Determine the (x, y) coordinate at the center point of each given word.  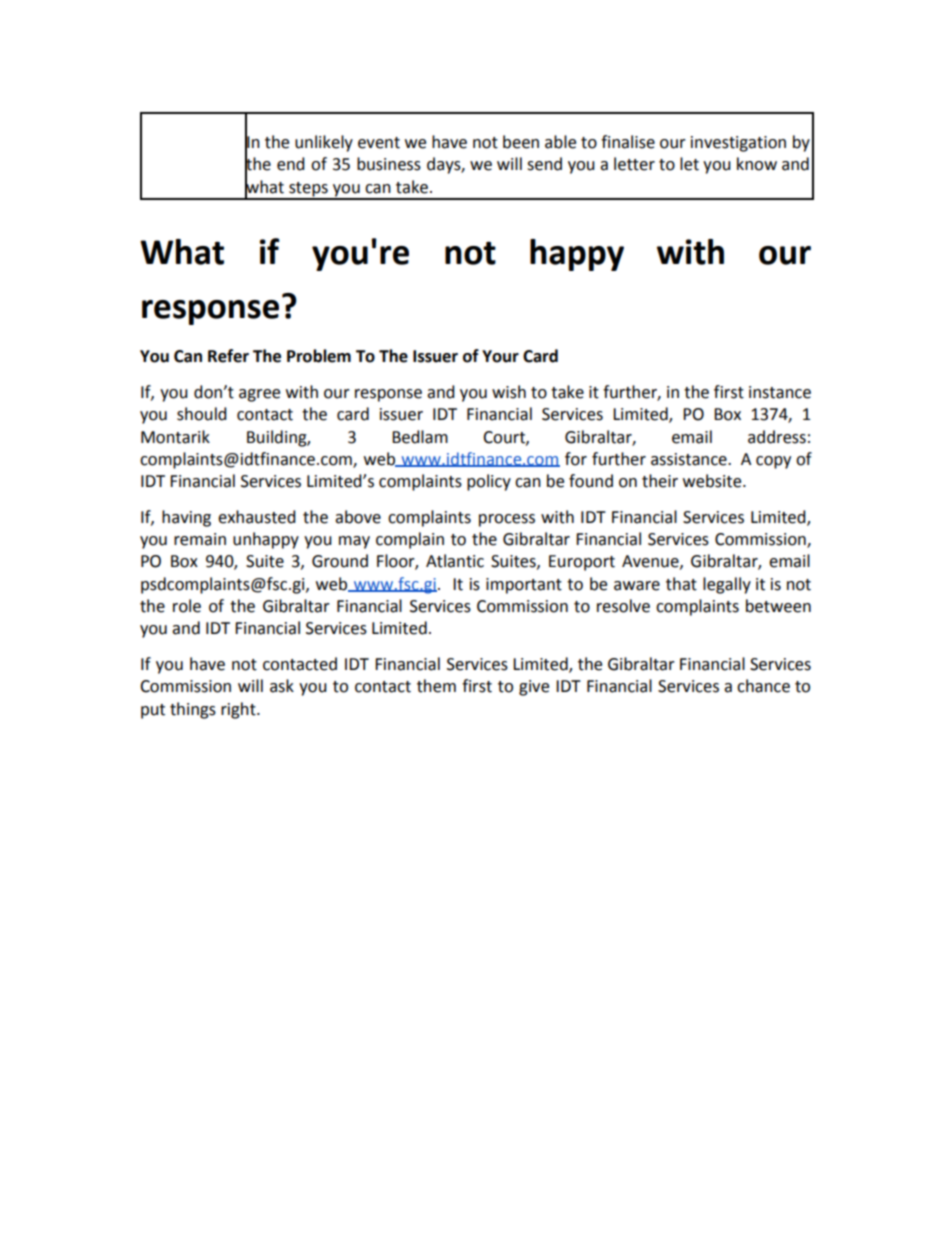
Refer (228, 356)
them (436, 686)
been (521, 142)
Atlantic (455, 561)
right (239, 710)
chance (763, 686)
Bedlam (420, 437)
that (681, 584)
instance (780, 392)
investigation (738, 144)
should (202, 414)
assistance (690, 459)
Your (500, 356)
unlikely (324, 143)
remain (200, 539)
